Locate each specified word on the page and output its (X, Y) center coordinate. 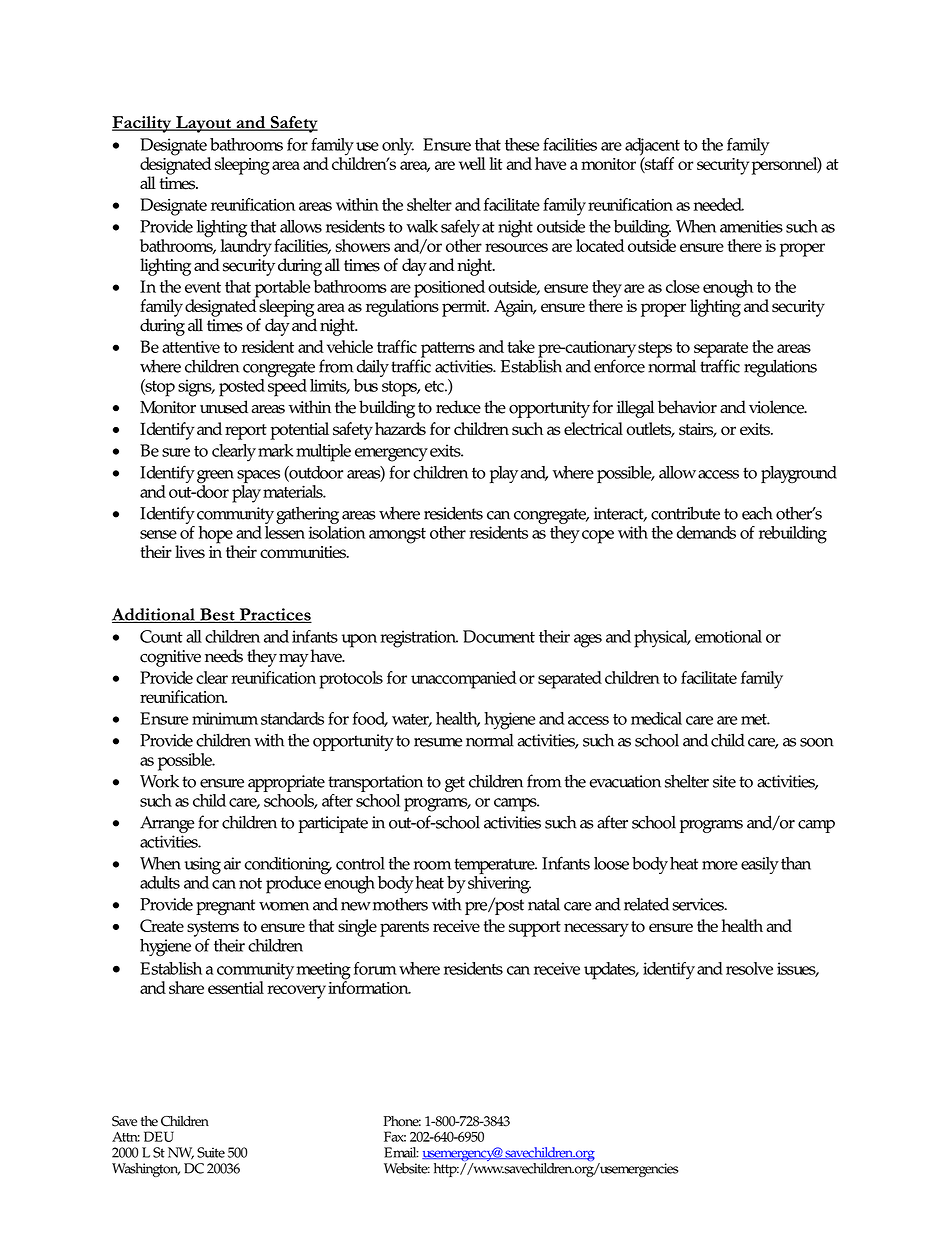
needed (718, 204)
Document (499, 636)
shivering (499, 883)
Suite (211, 1152)
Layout (203, 124)
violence (777, 407)
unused (224, 407)
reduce (458, 407)
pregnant (225, 907)
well (472, 163)
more (720, 865)
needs (224, 656)
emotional (728, 636)
